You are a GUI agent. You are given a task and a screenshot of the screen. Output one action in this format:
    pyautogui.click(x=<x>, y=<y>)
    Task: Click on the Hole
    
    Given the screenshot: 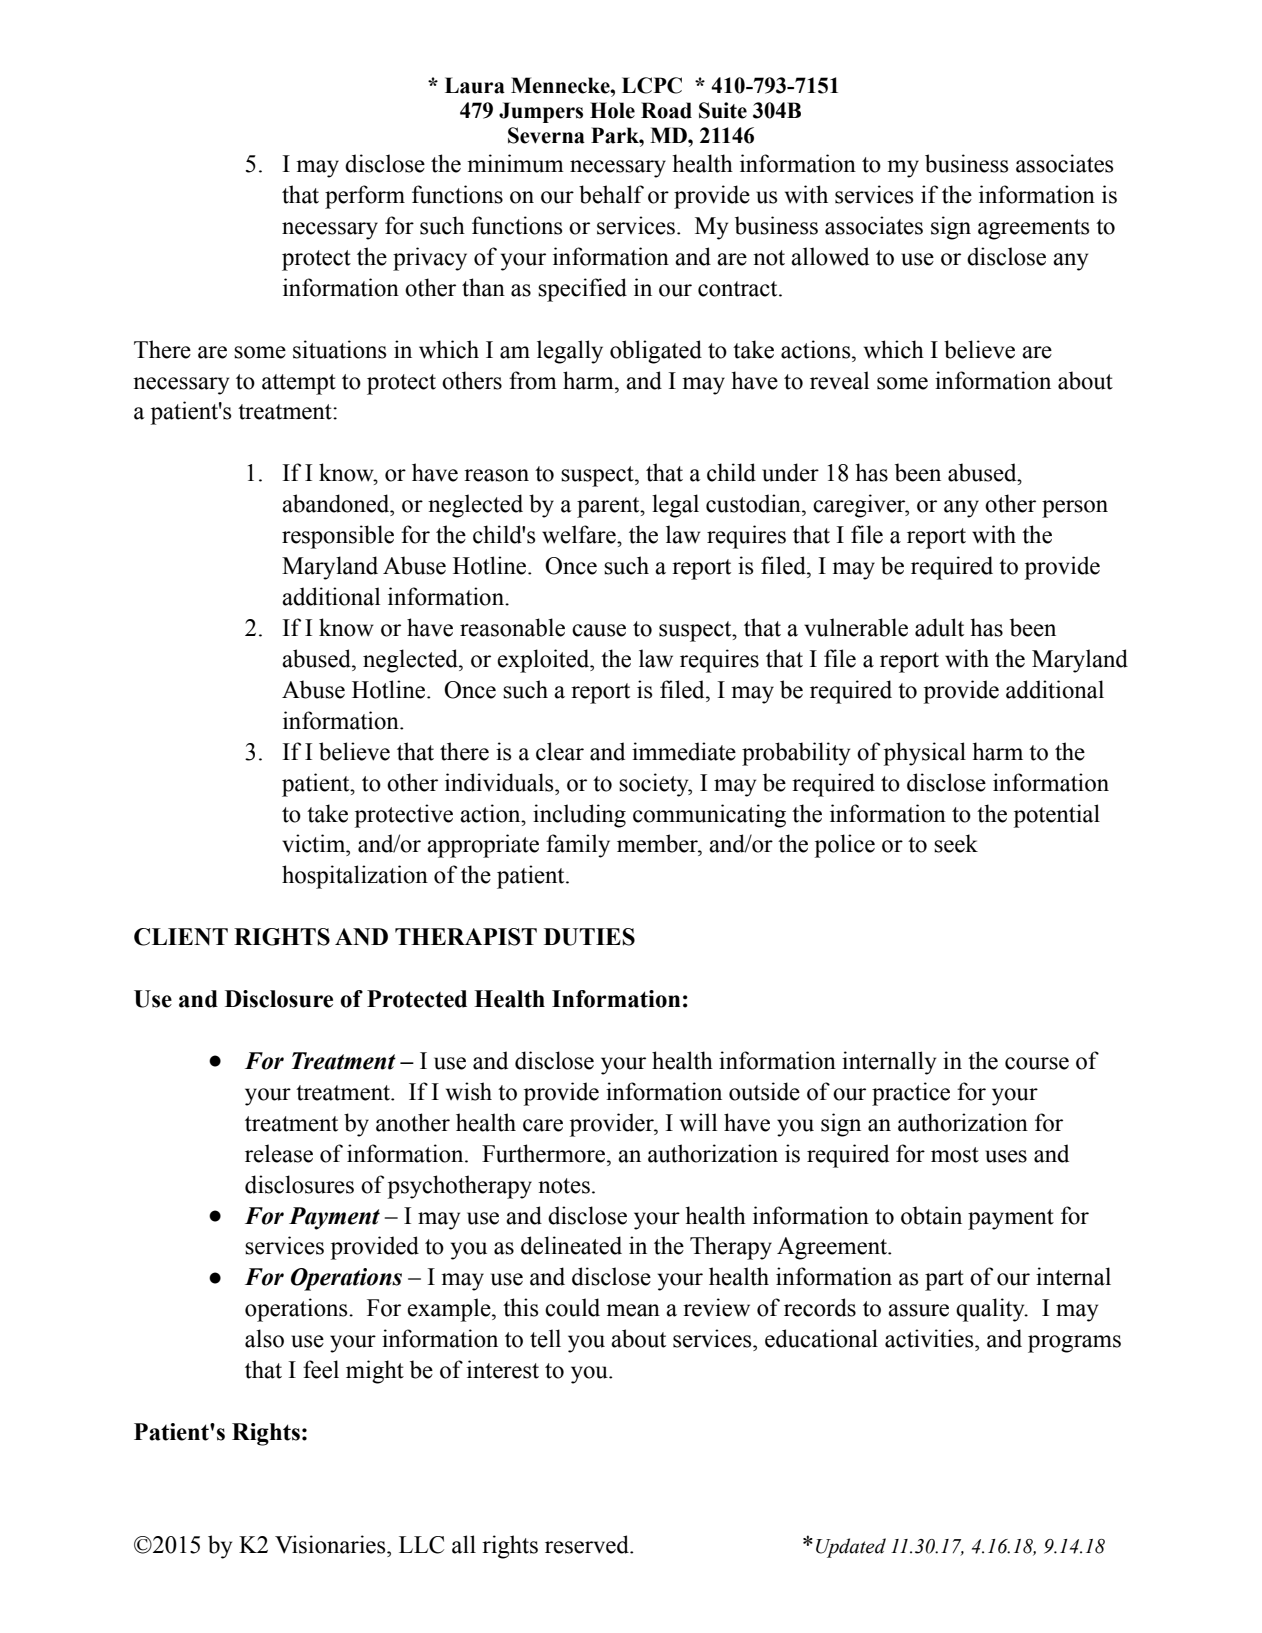 What is the action you would take?
    pyautogui.click(x=612, y=110)
